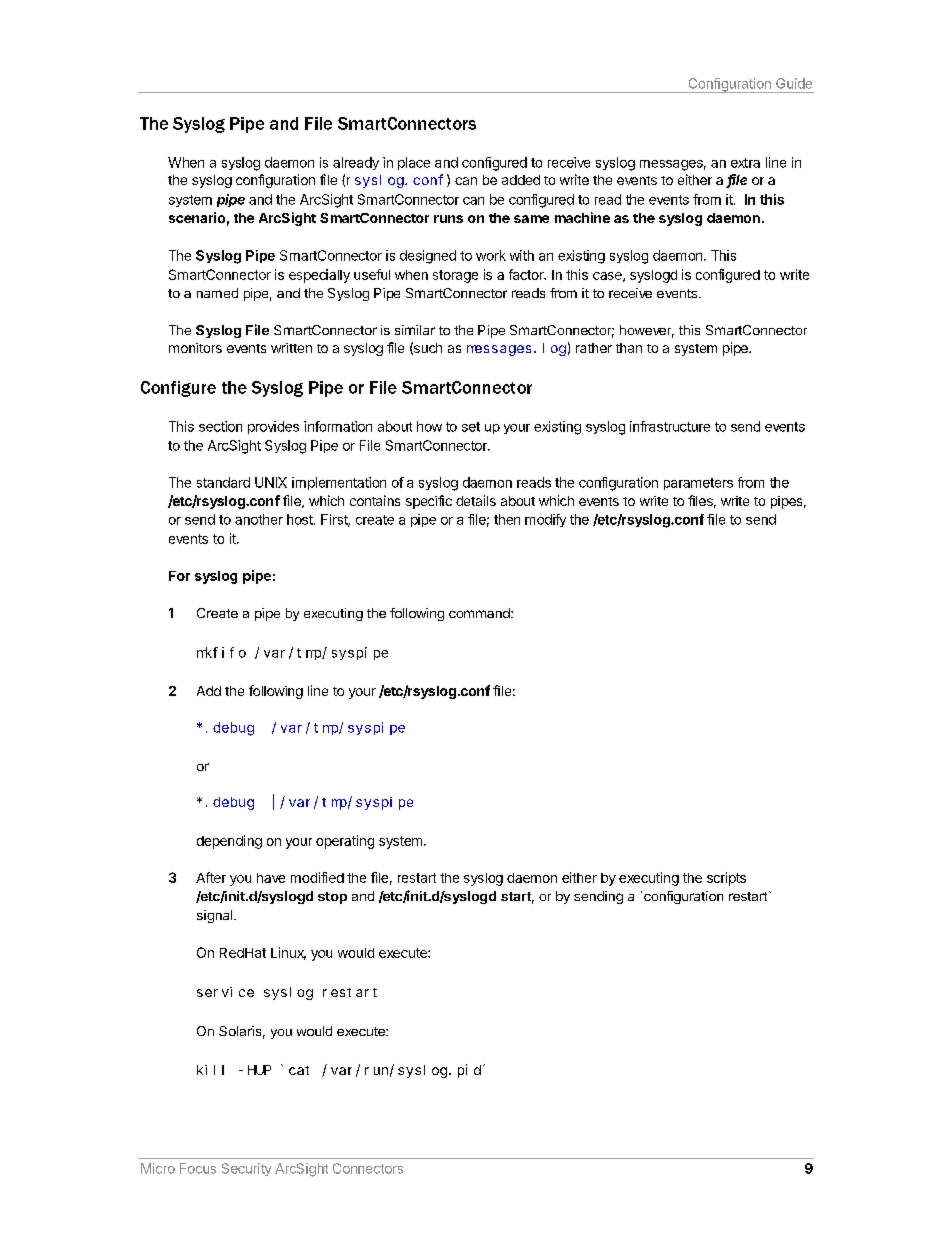 The image size is (952, 1233). Describe the element at coordinates (726, 879) in the page. I see `scripts` at that location.
